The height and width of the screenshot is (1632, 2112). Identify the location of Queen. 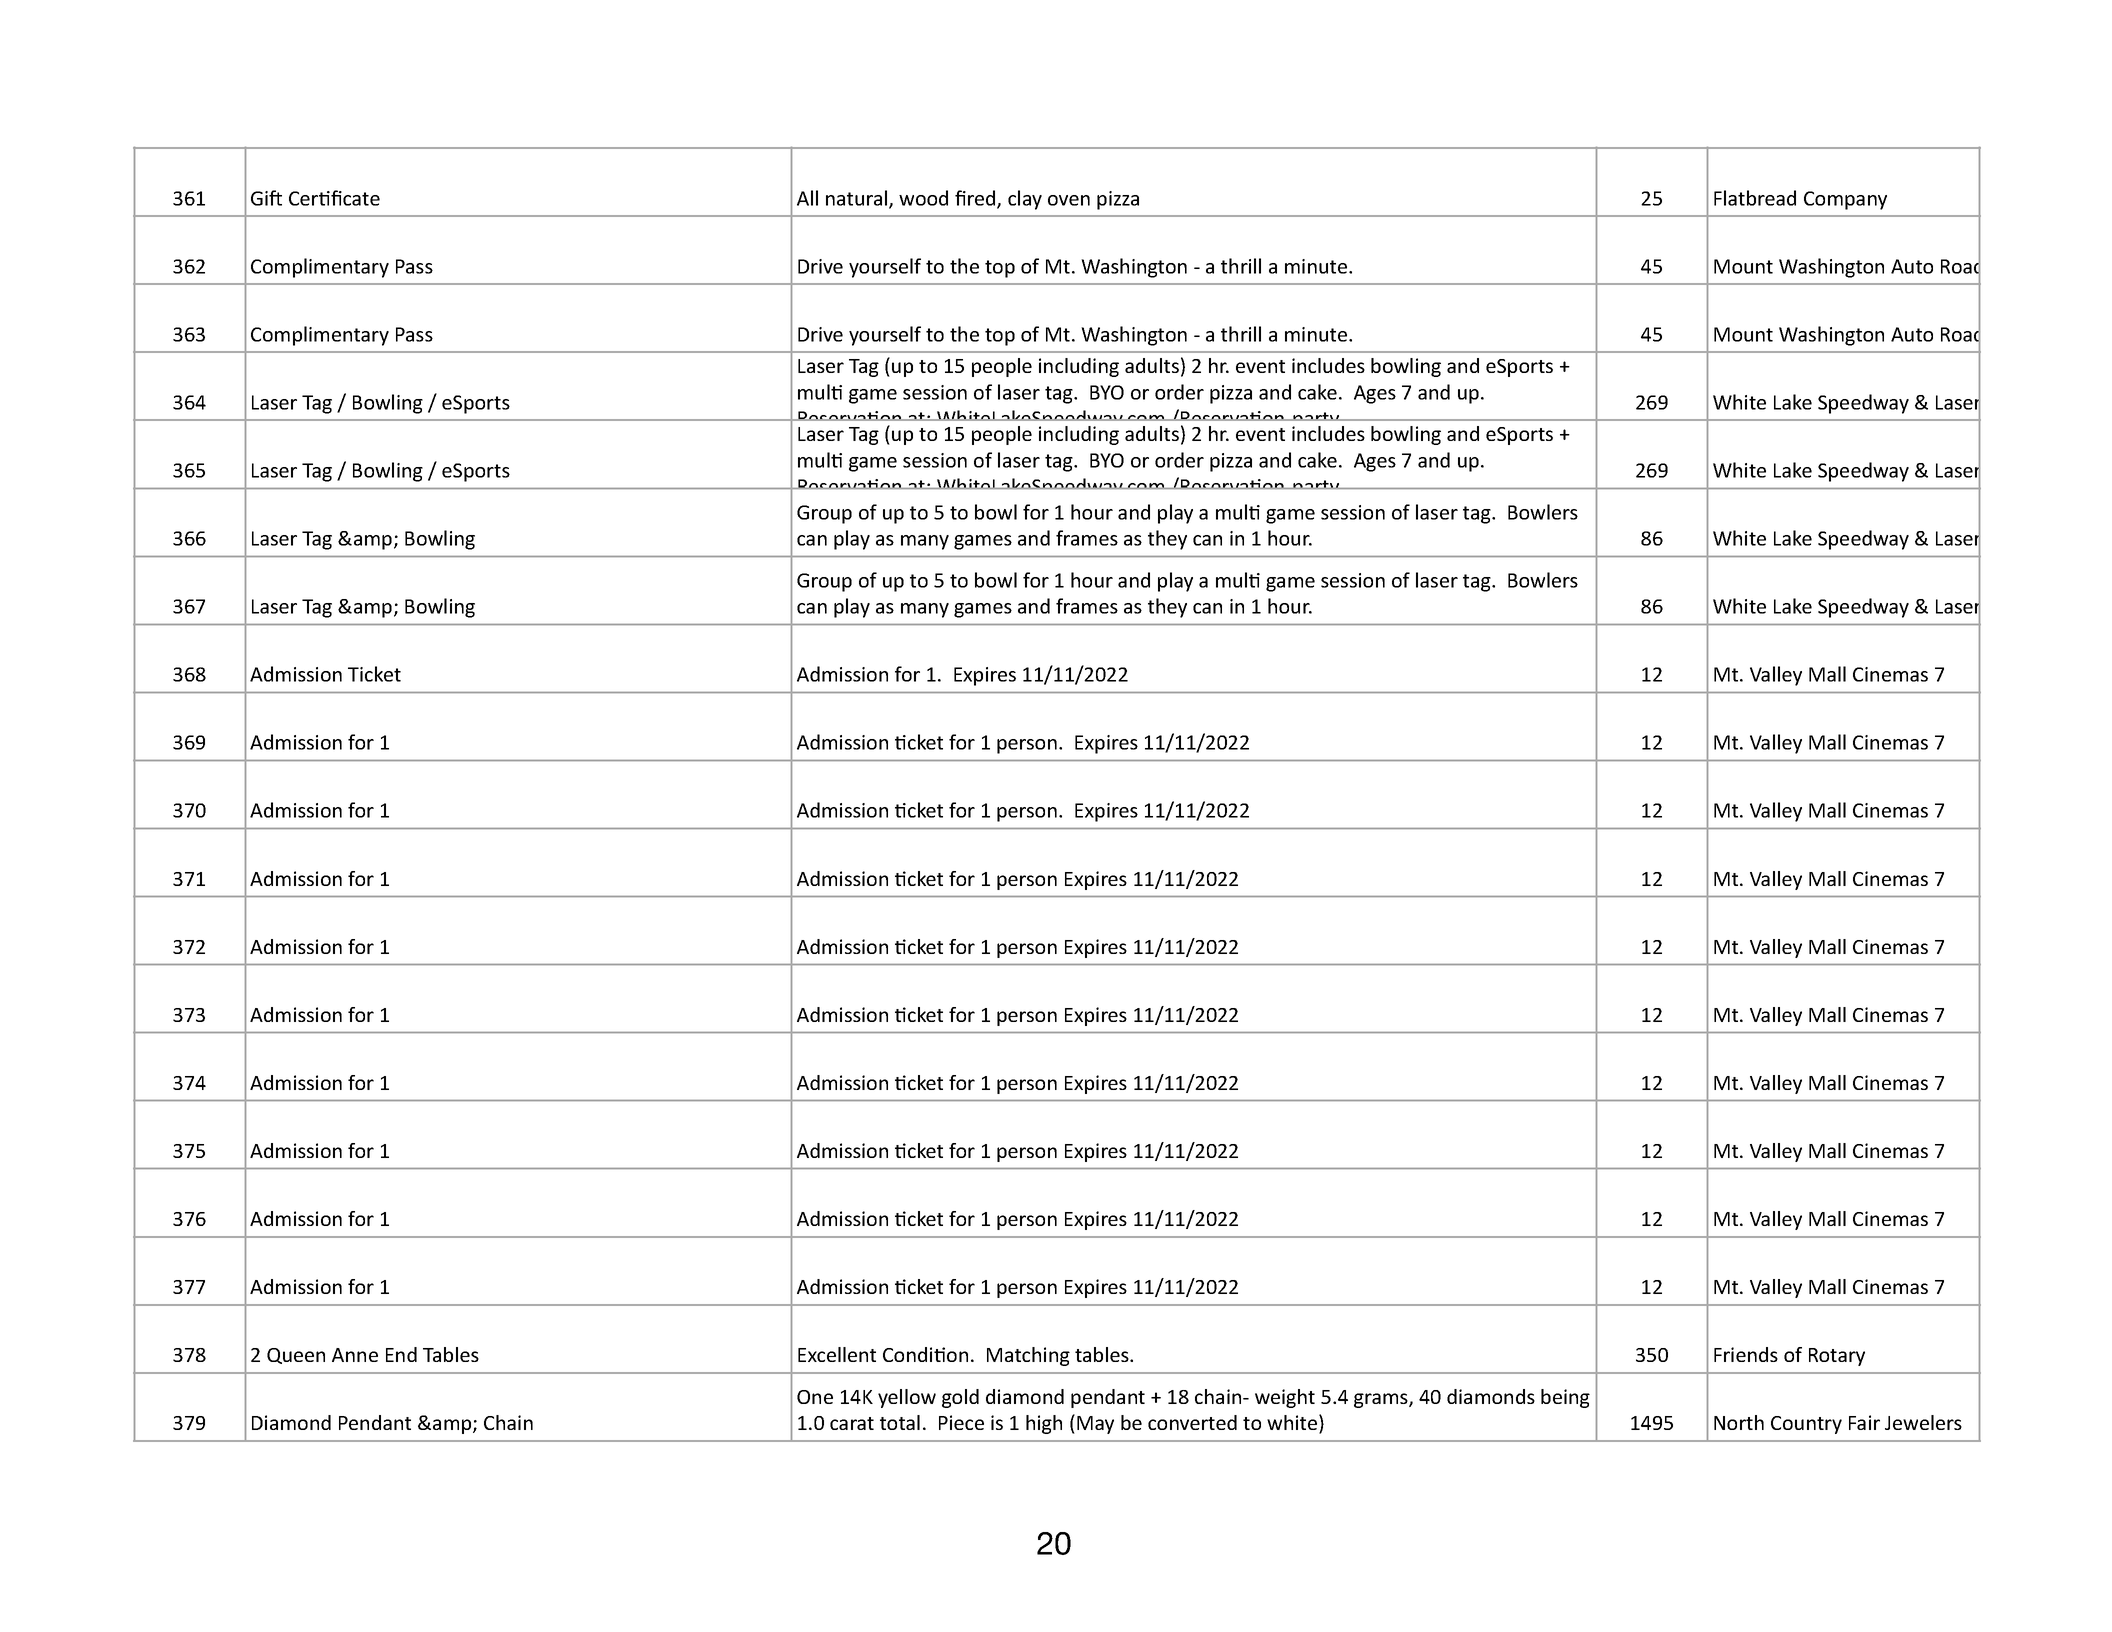
(296, 1356).
